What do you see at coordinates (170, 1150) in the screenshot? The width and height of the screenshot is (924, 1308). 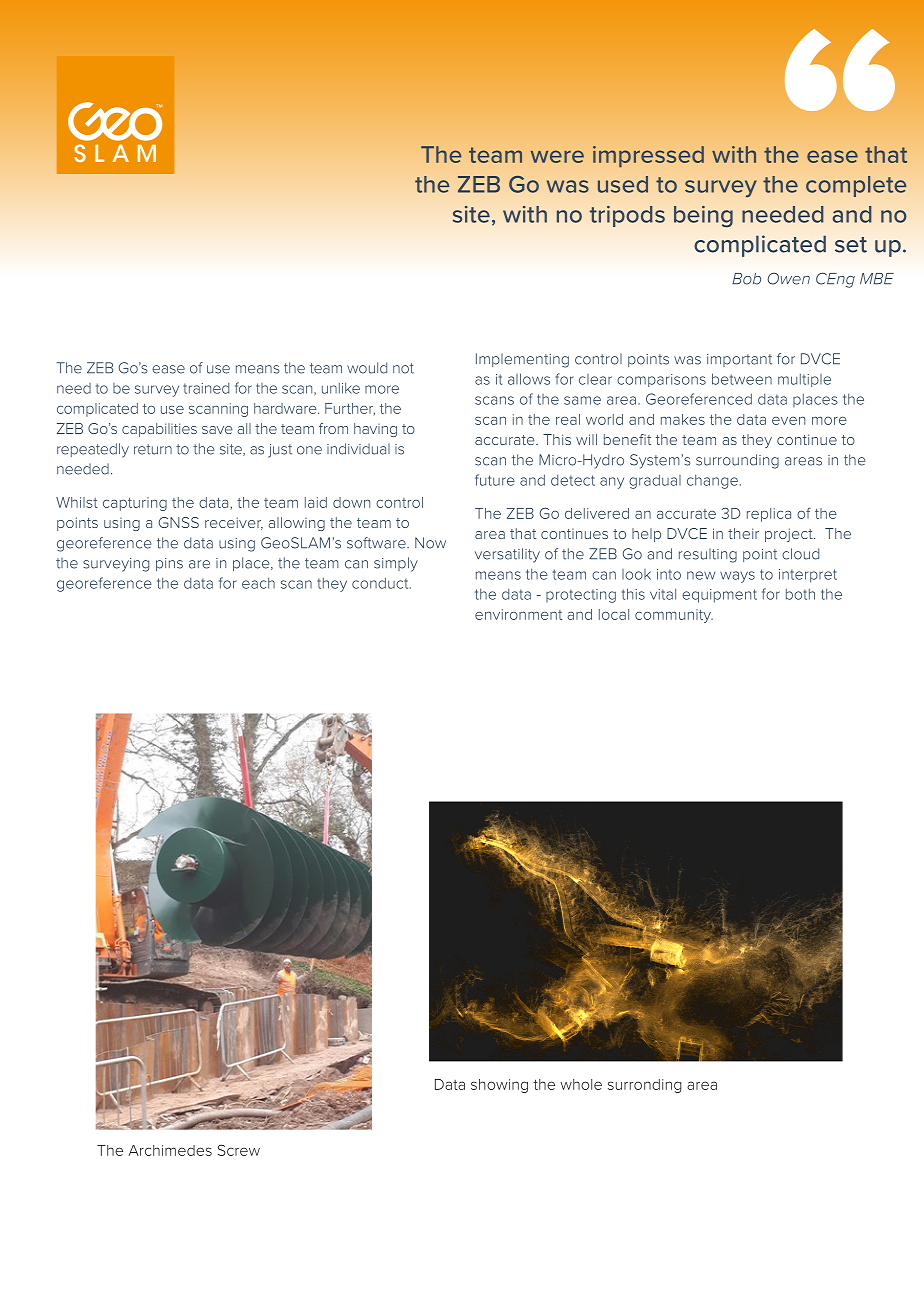 I see `Archimedes` at bounding box center [170, 1150].
